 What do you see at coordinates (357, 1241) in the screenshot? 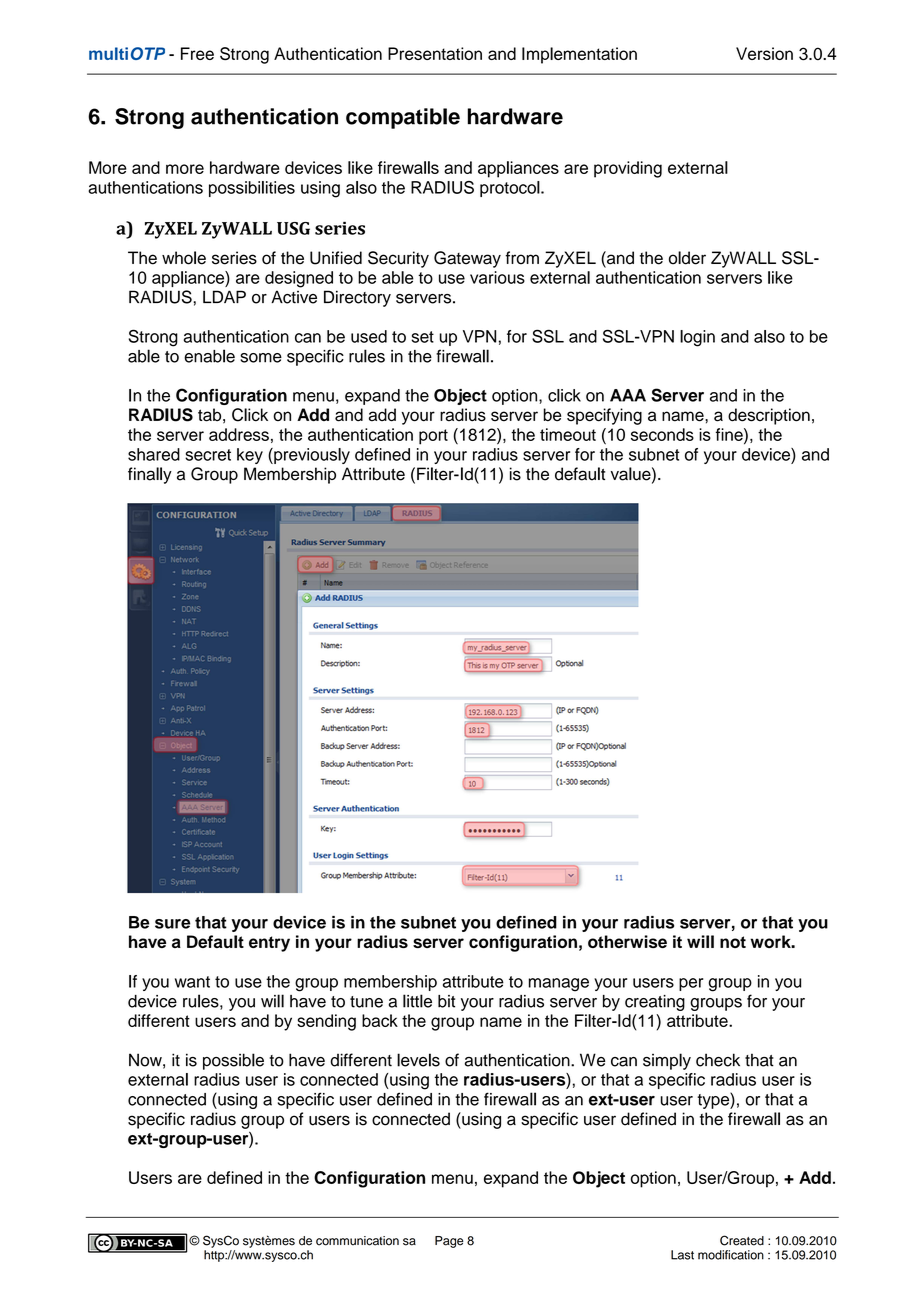
I see `communication` at bounding box center [357, 1241].
